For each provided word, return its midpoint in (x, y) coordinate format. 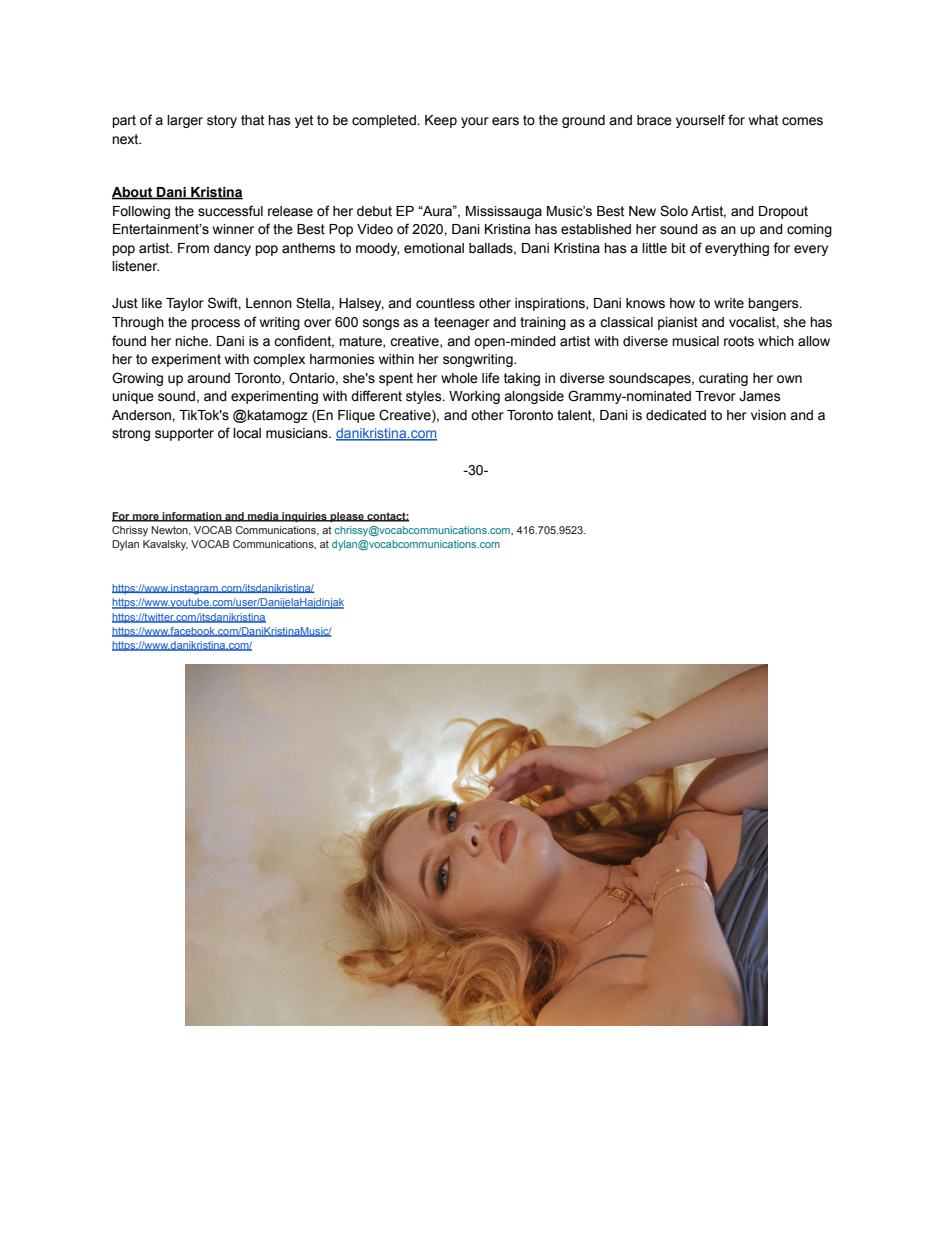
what (763, 120)
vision (768, 415)
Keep (441, 121)
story (222, 121)
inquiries (304, 517)
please (347, 517)
